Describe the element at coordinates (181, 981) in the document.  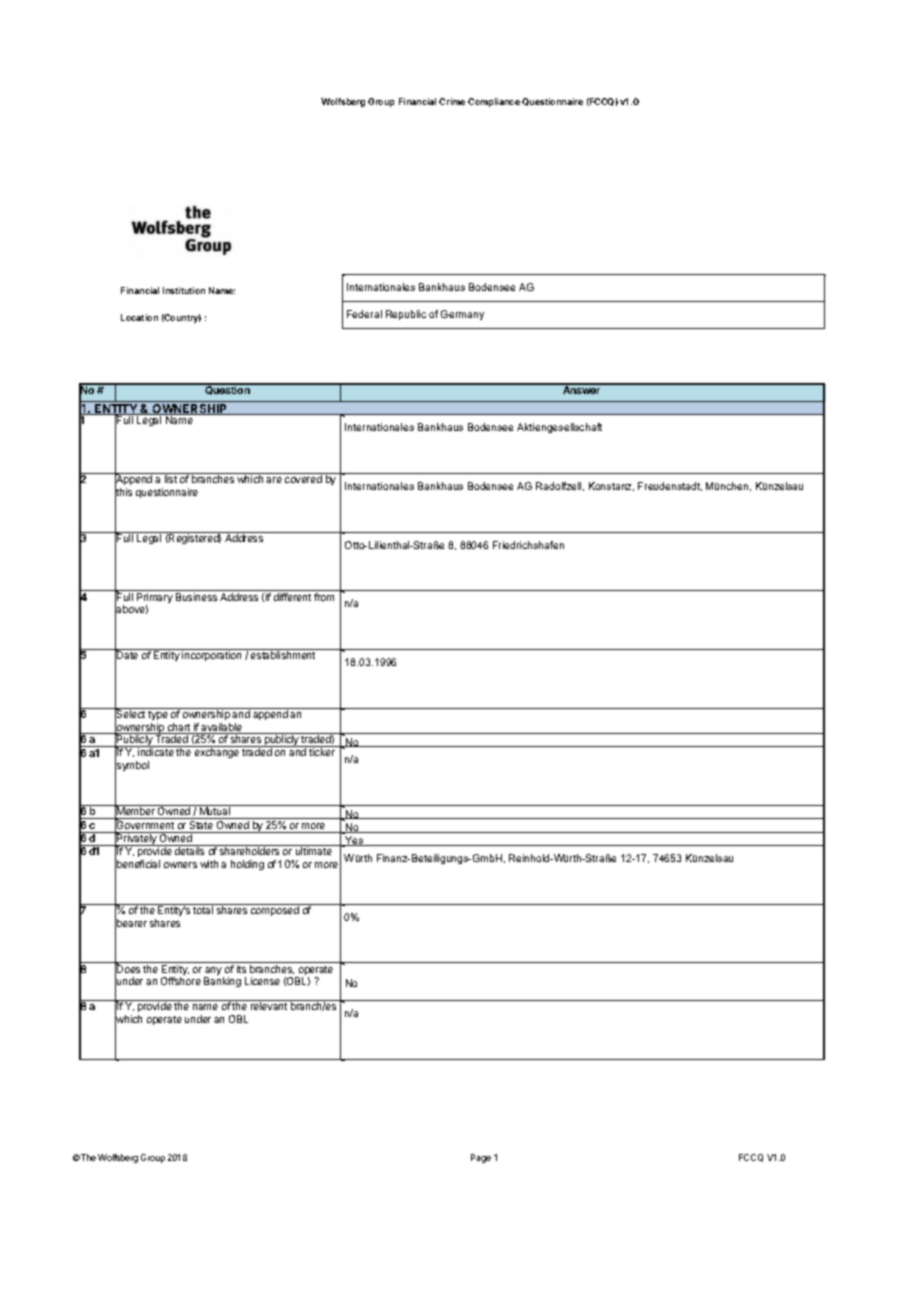
I see `Offshore` at that location.
